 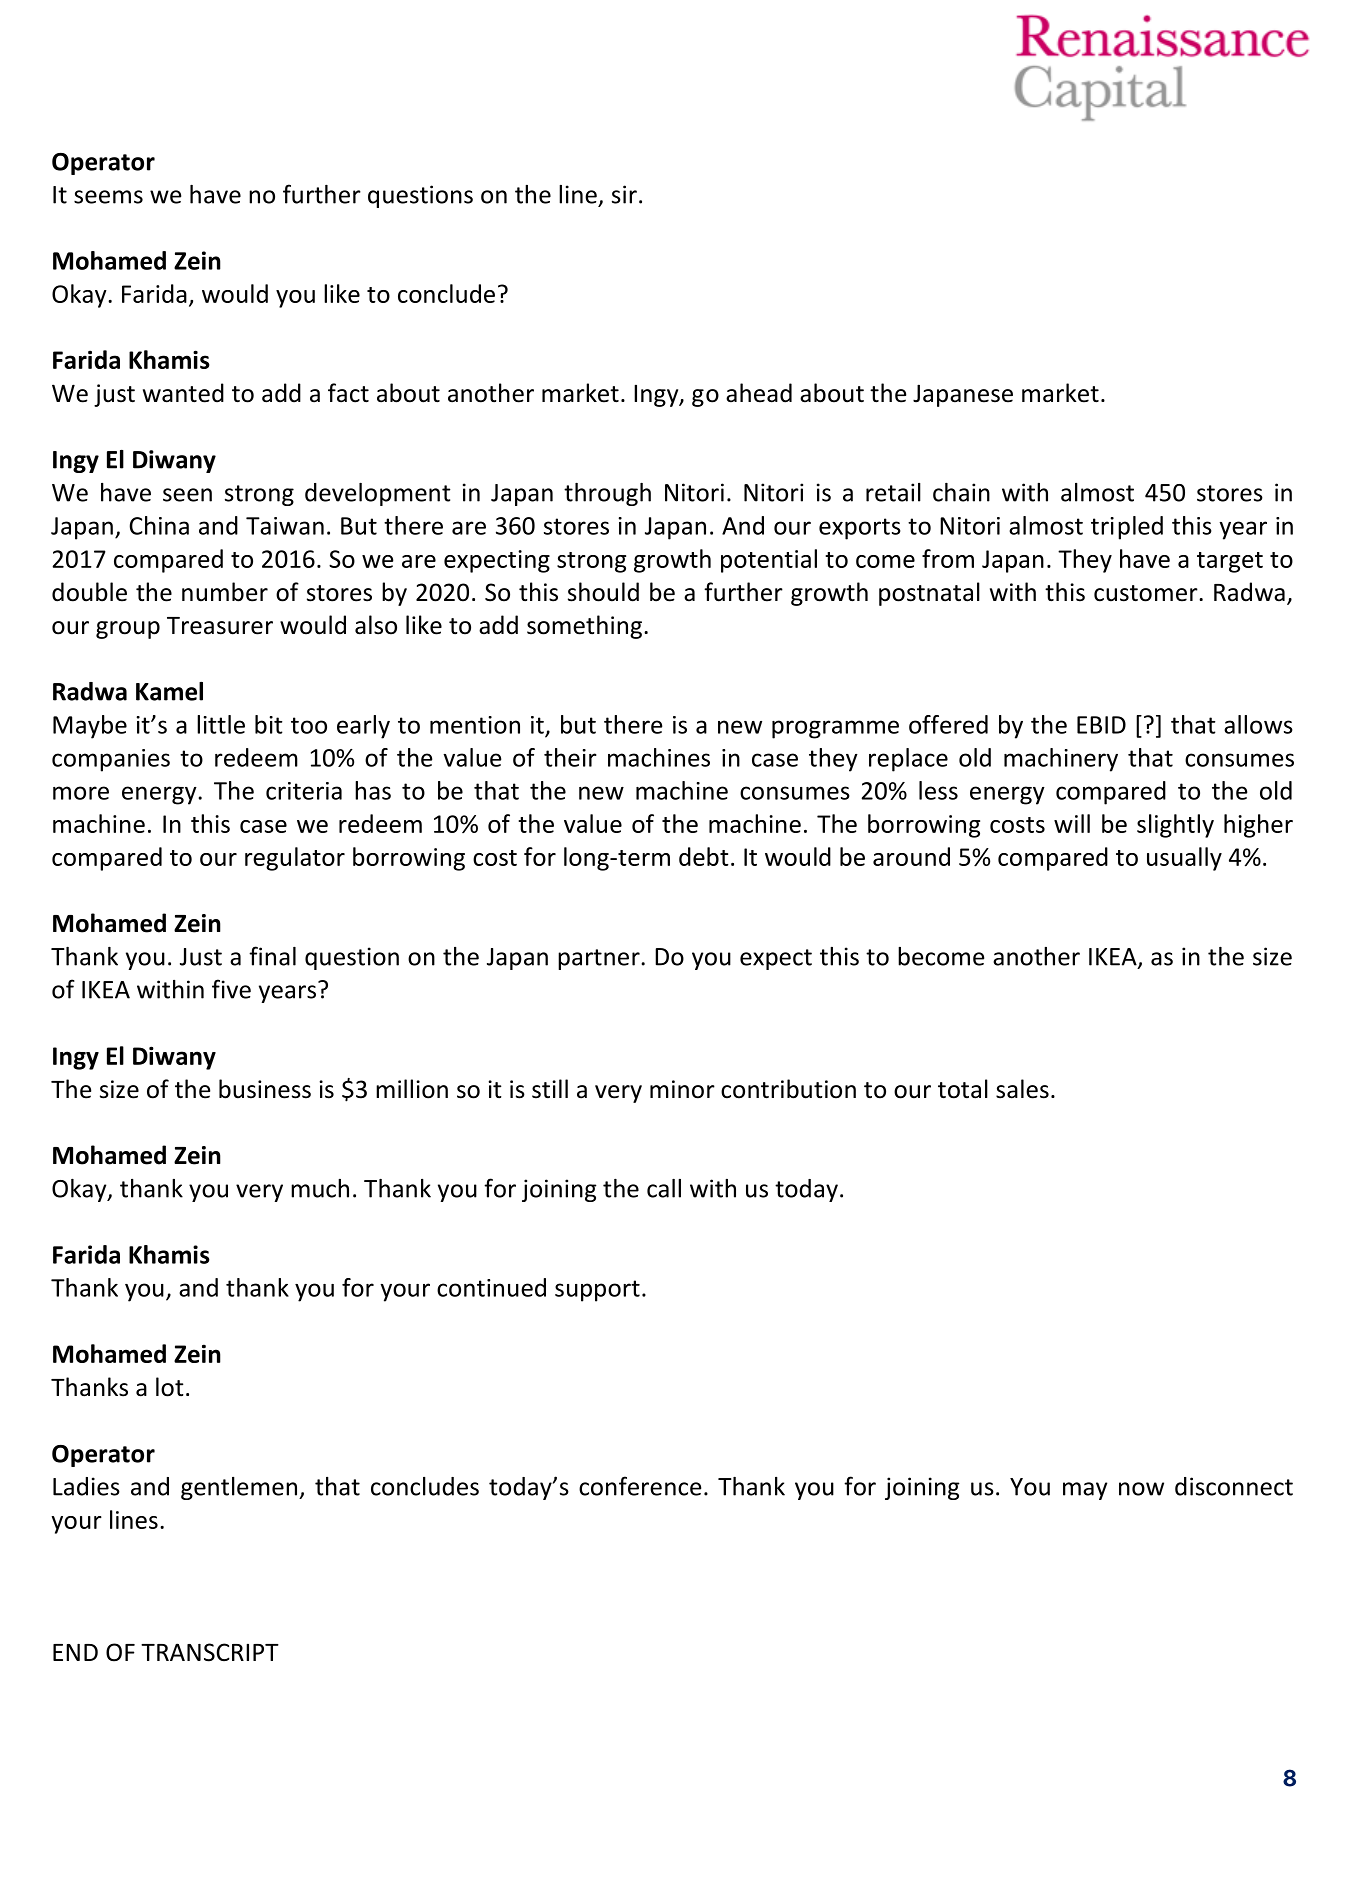 What do you see at coordinates (664, 1188) in the screenshot?
I see `call` at bounding box center [664, 1188].
